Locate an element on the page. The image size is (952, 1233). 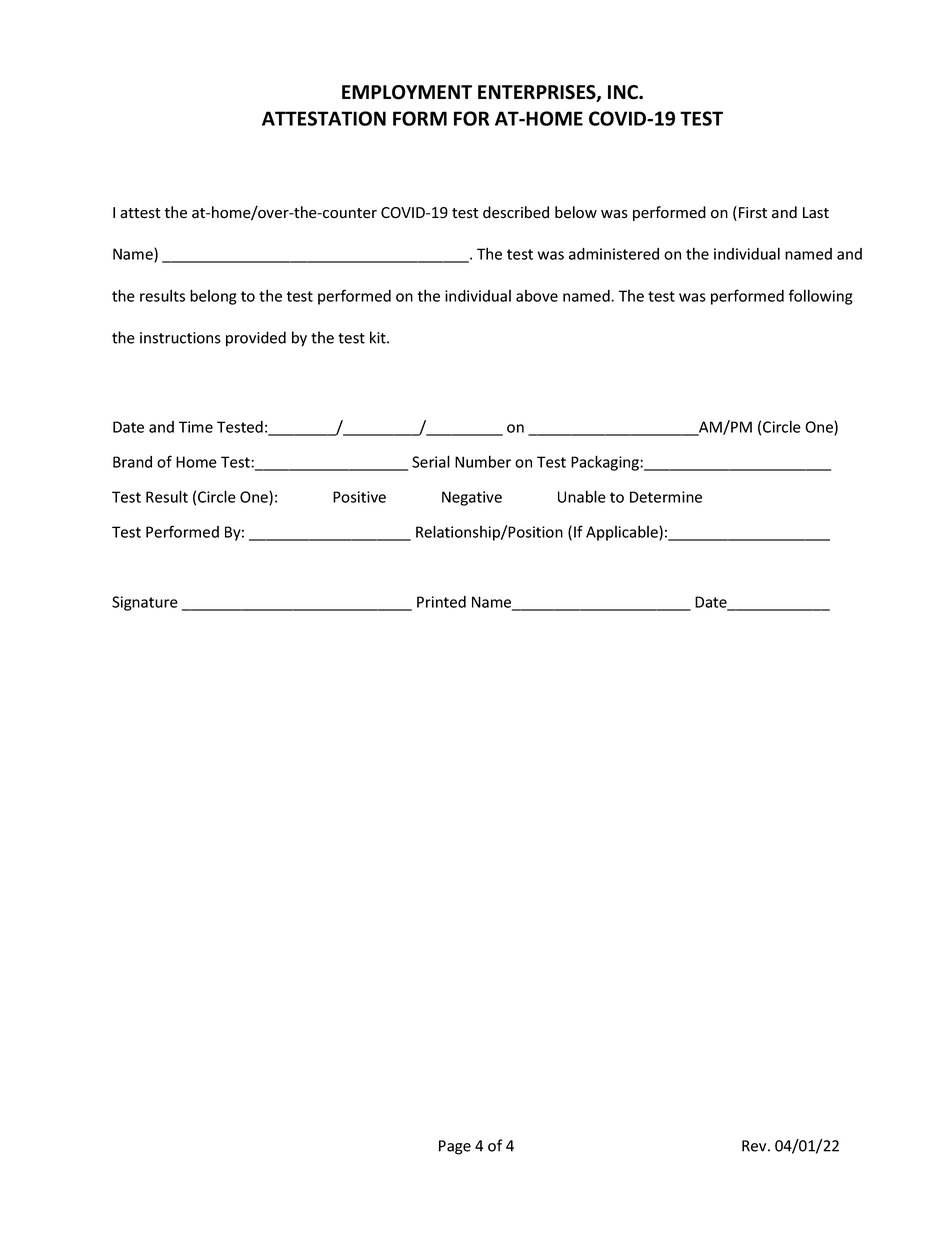
First is located at coordinates (753, 213).
